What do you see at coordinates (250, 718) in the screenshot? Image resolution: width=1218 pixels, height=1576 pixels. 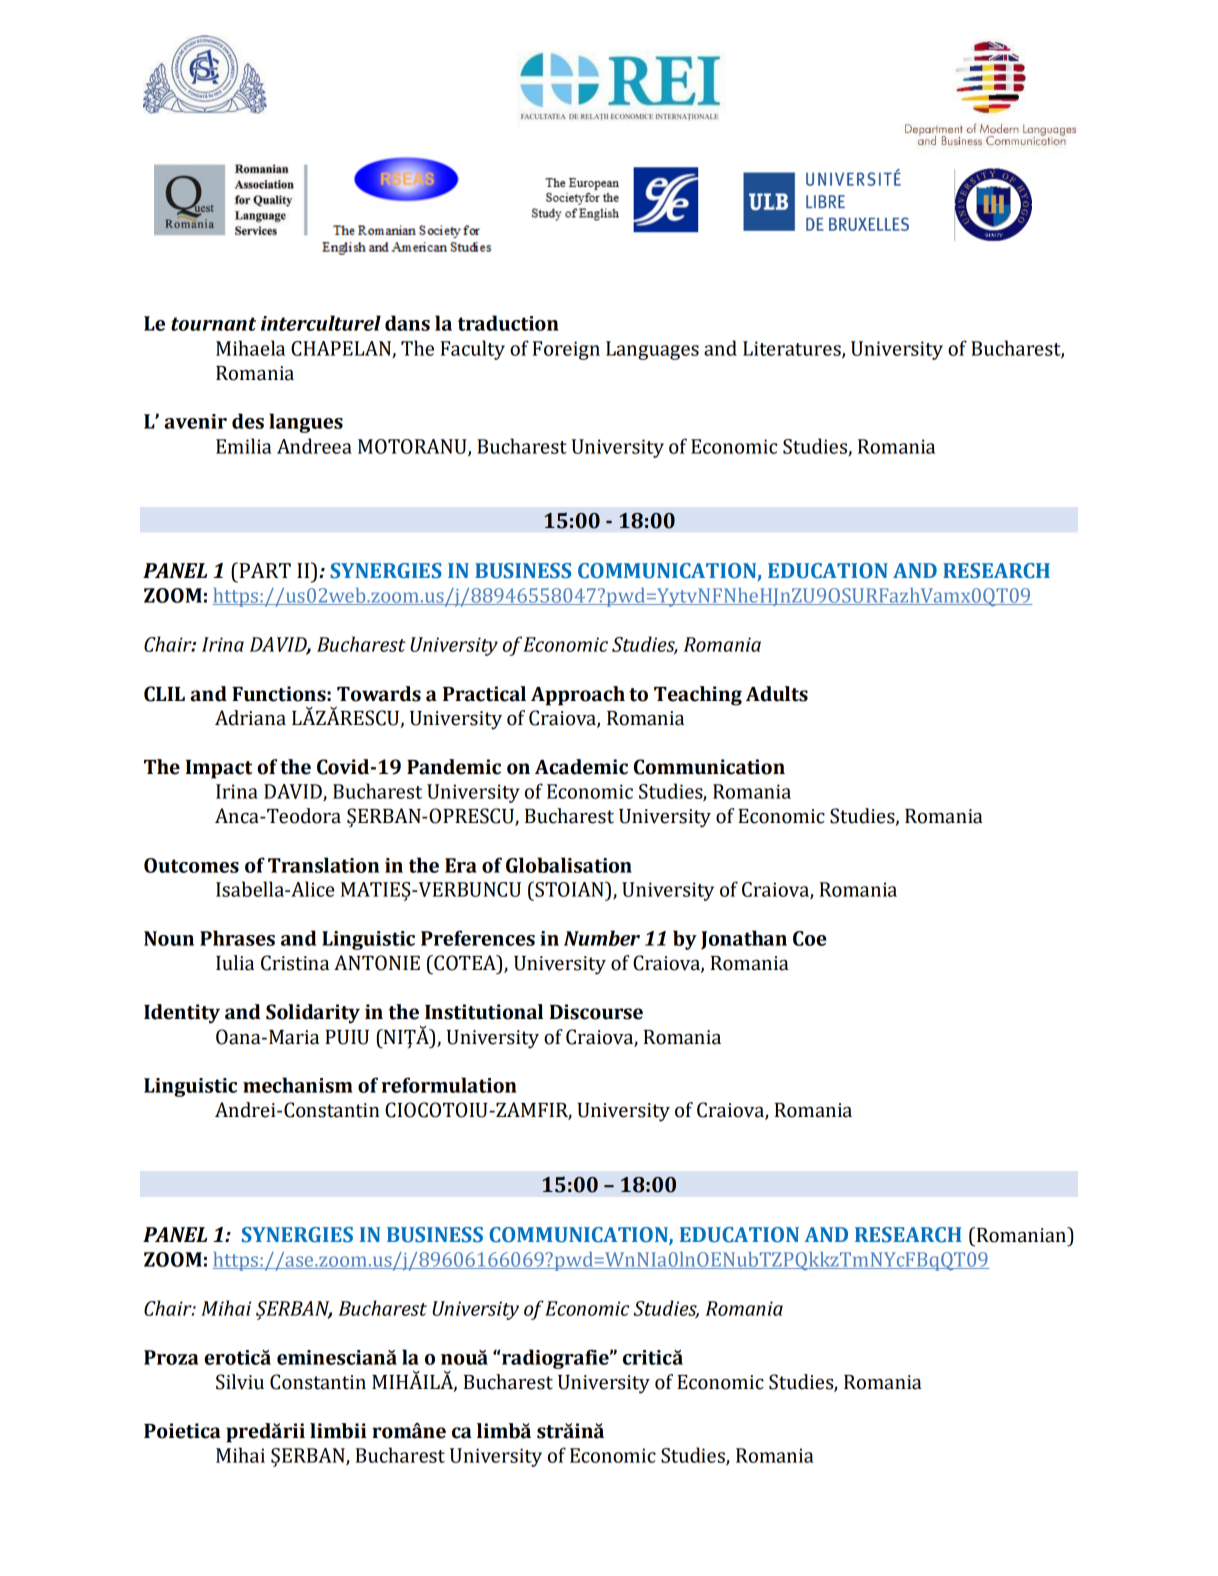 I see `Adriana` at bounding box center [250, 718].
